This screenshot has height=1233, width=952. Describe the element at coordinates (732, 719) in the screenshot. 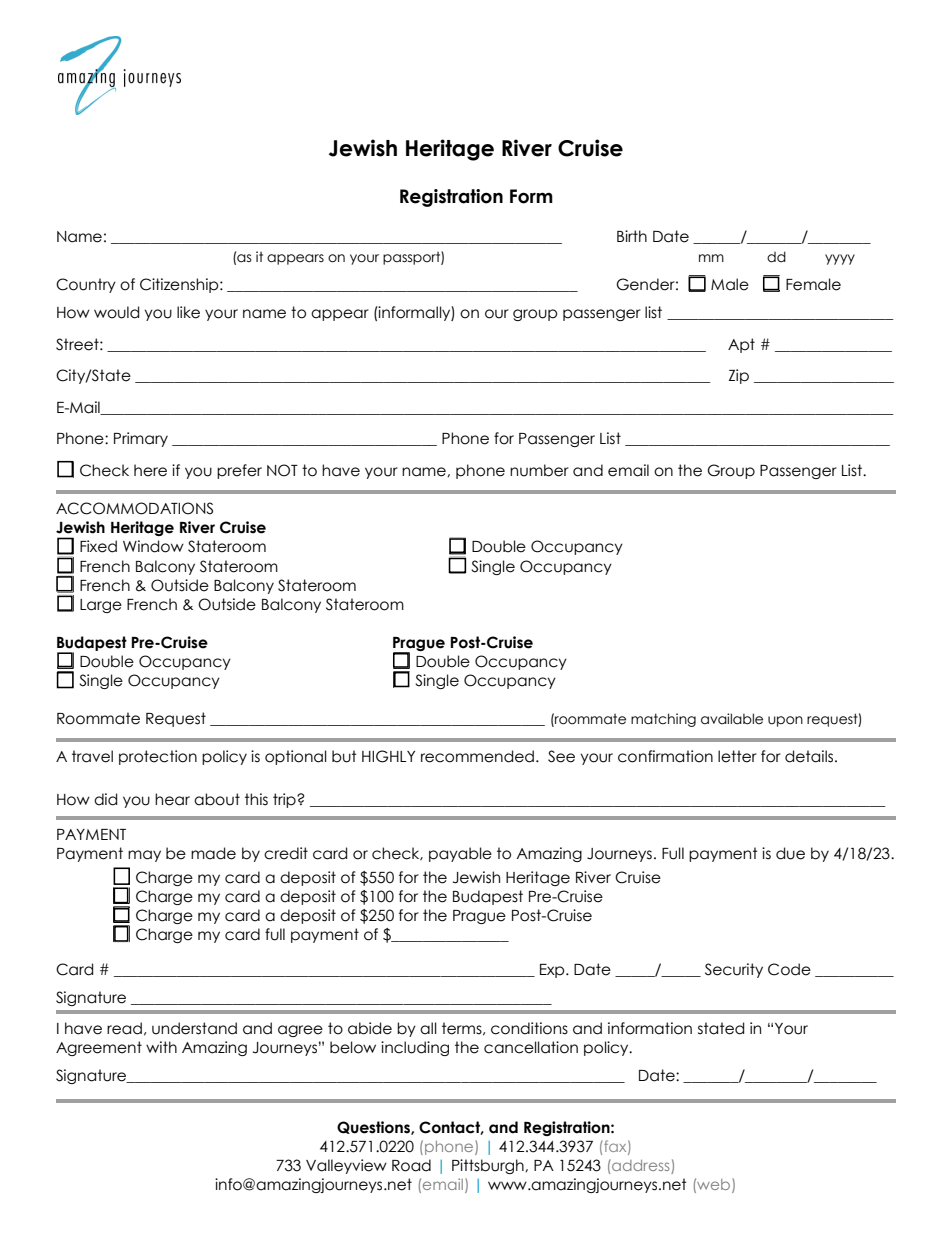

I see `available` at that location.
